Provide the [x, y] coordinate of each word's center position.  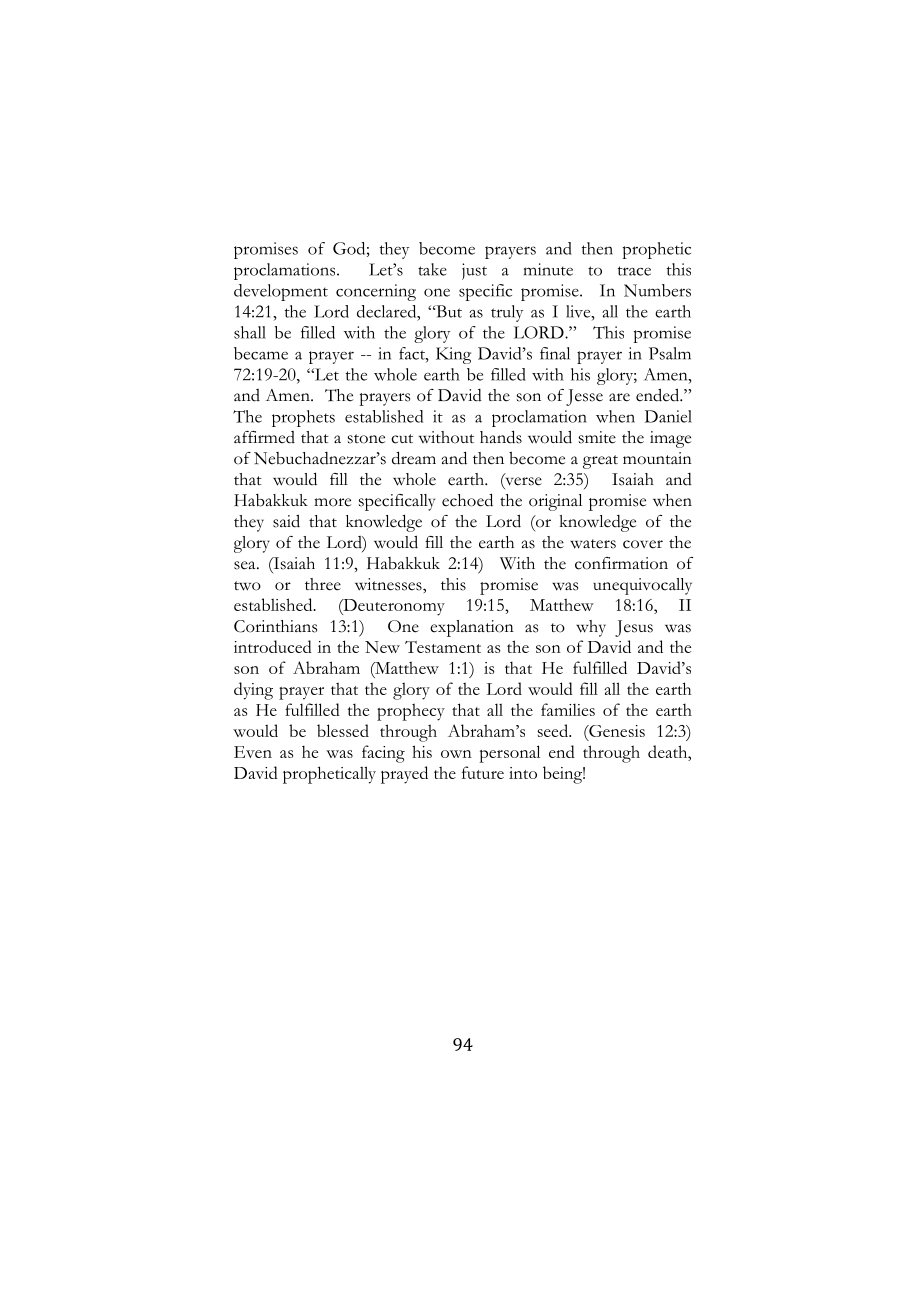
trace [634, 271]
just [474, 271]
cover [643, 544]
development [281, 292]
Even [253, 752]
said [286, 521]
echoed [467, 500]
